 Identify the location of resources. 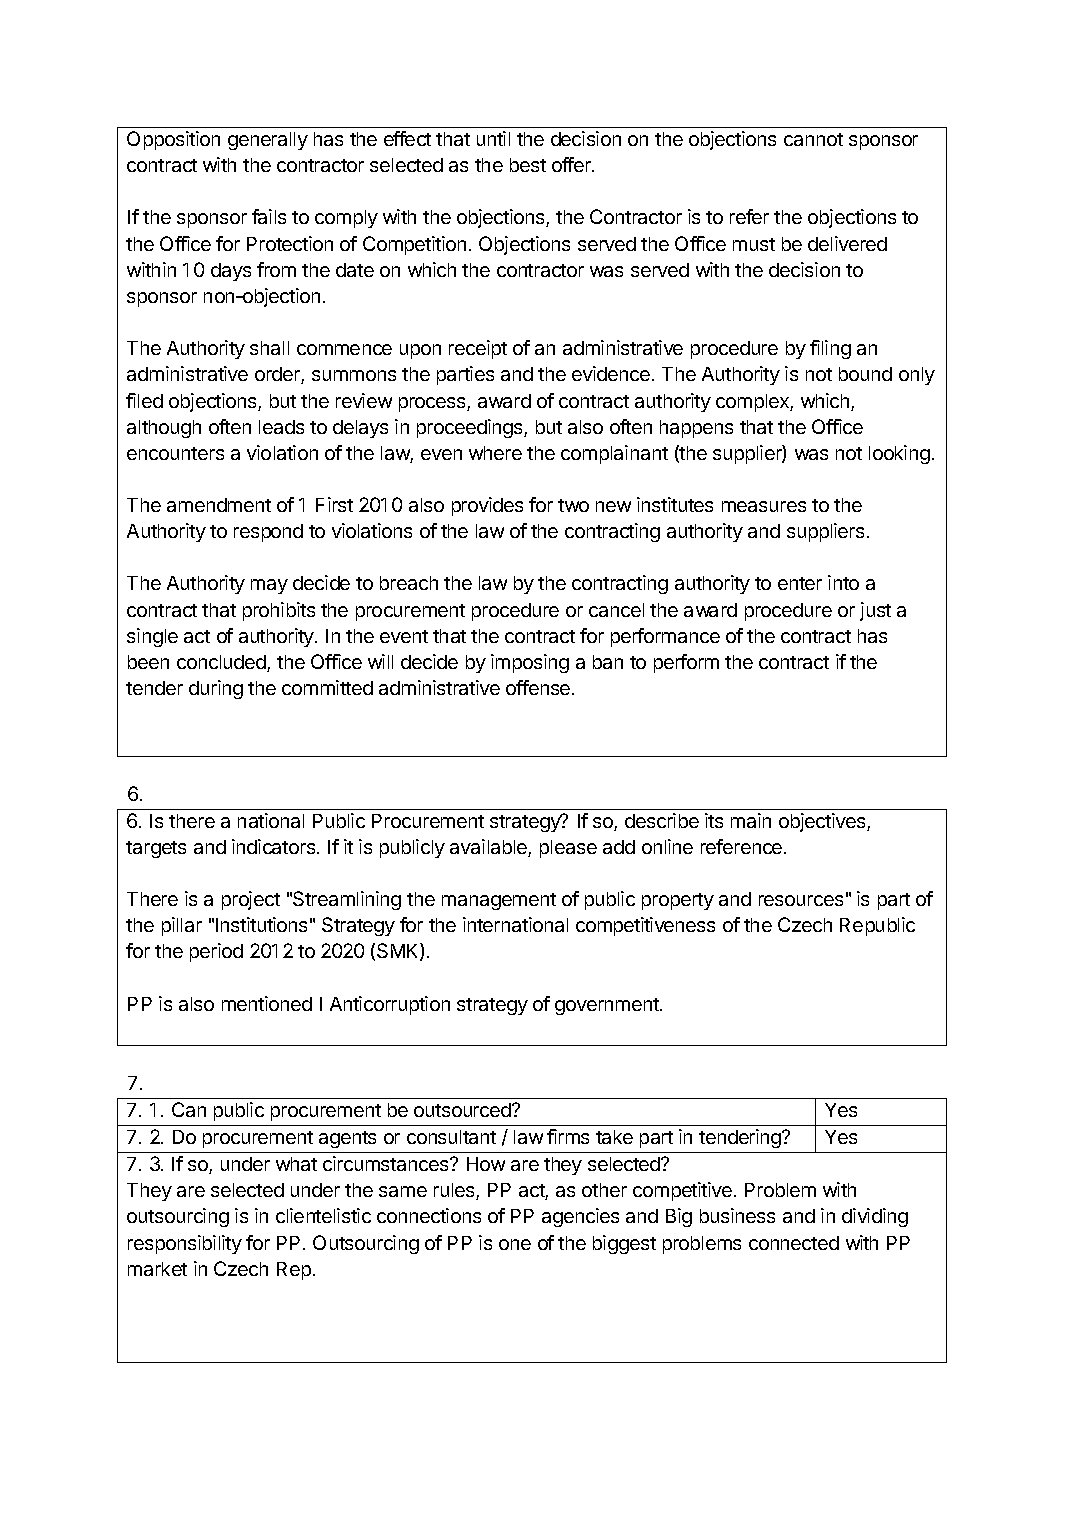
(801, 900).
